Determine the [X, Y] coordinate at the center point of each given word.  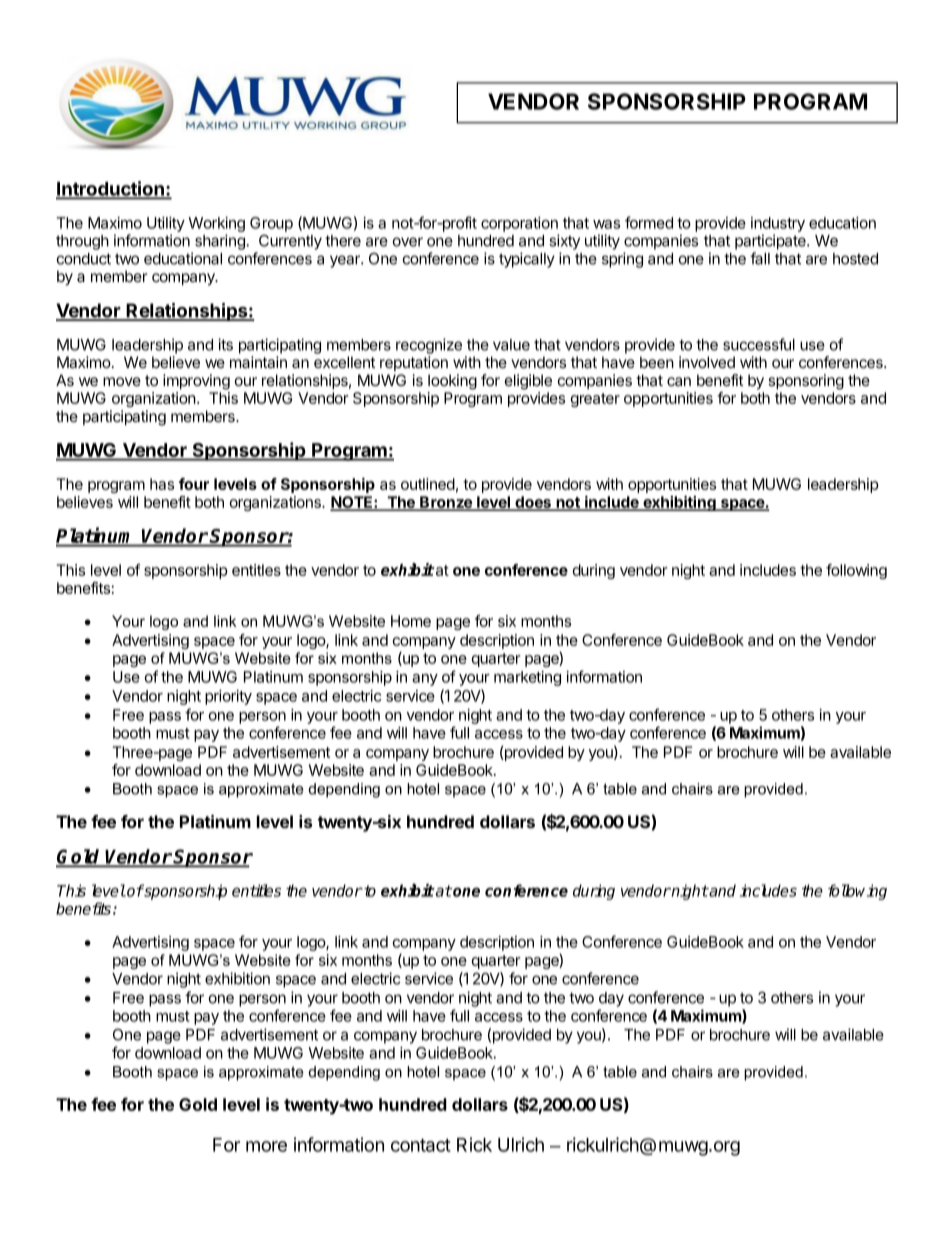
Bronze [446, 503]
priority [228, 697]
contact [421, 1145]
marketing [527, 678]
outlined [428, 484]
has [162, 484]
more [266, 1146]
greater [595, 400]
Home [411, 621]
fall [760, 258]
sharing [221, 242]
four [194, 484]
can [679, 381]
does [533, 503]
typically [527, 260]
